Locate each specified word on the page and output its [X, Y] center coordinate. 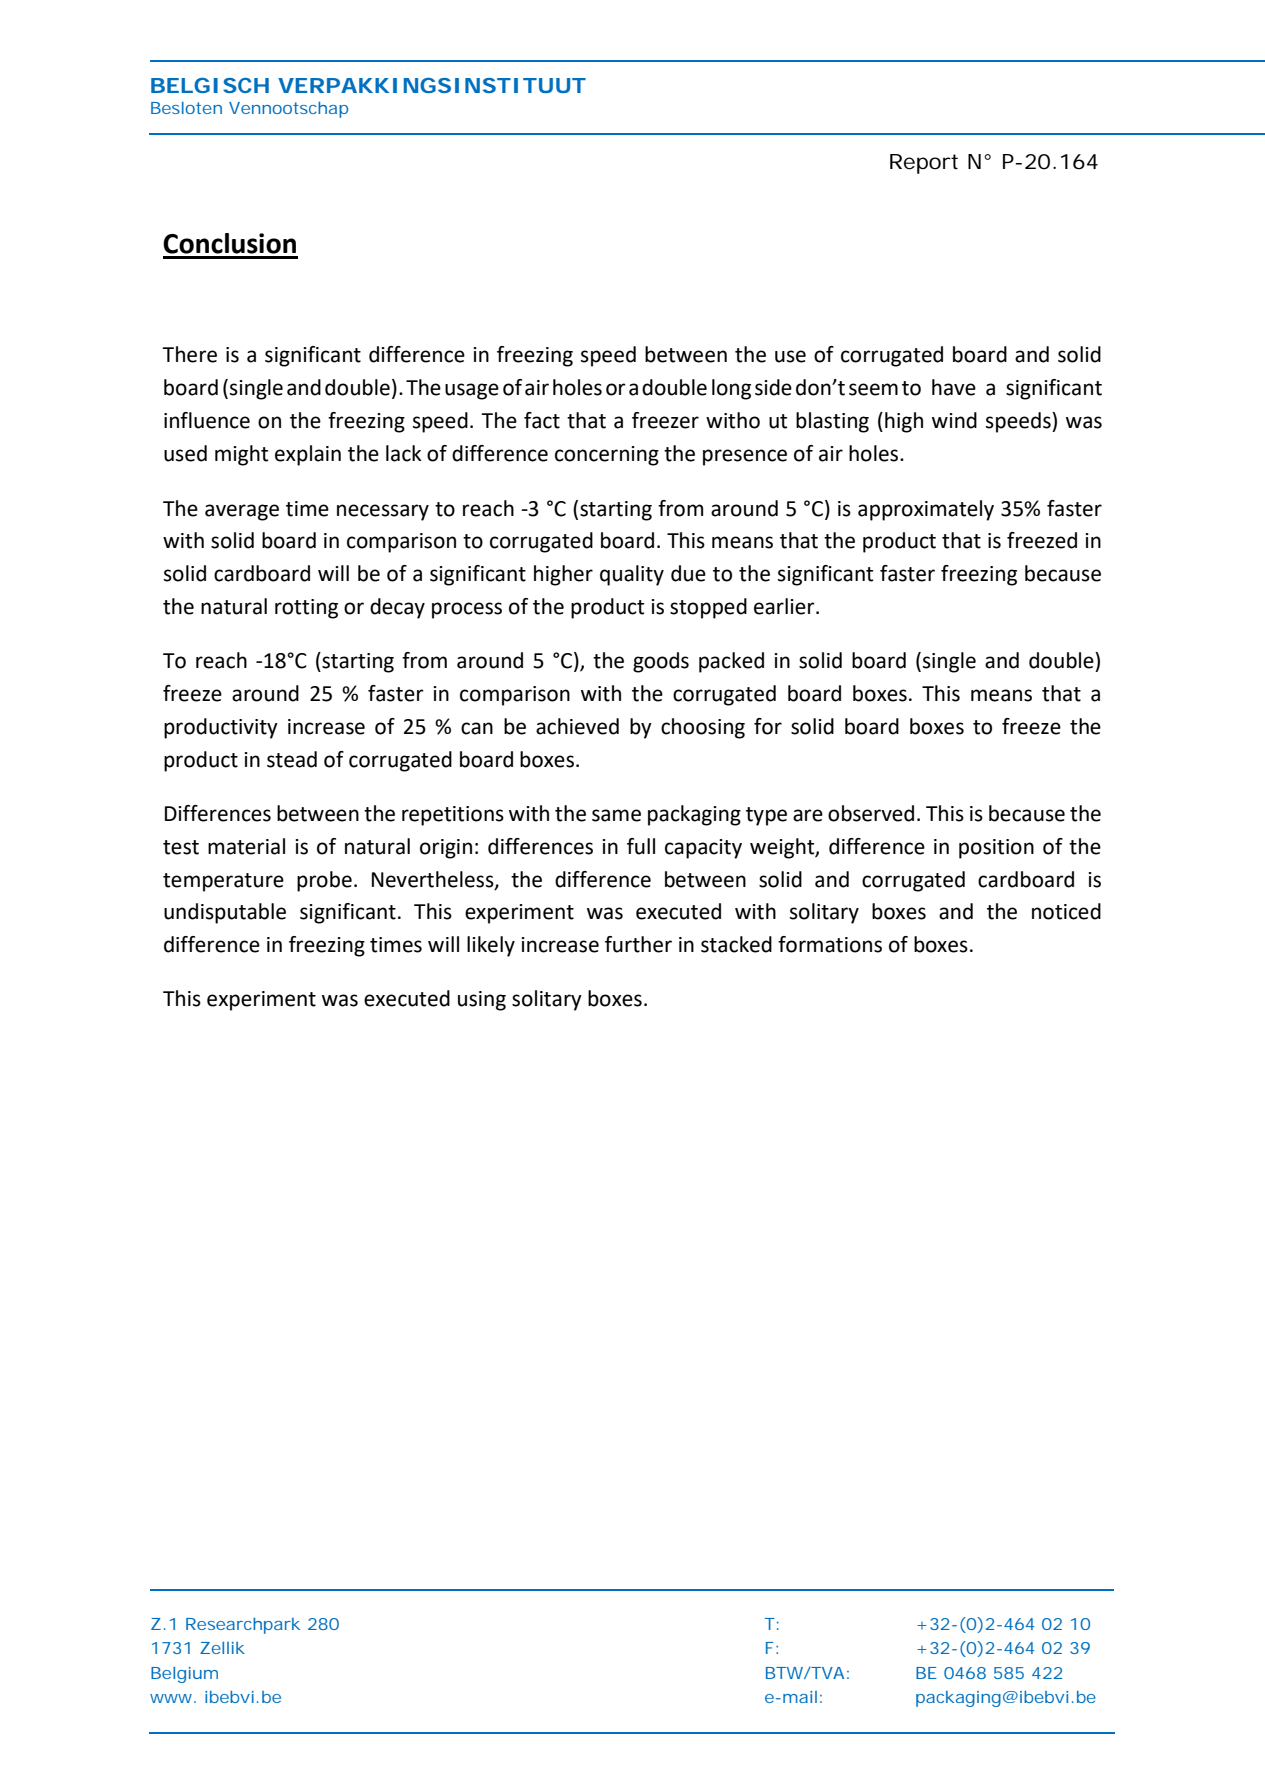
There [189, 354]
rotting [306, 609]
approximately [926, 510]
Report [924, 164]
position [996, 849]
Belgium [184, 1675]
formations [830, 944]
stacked [736, 944]
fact [542, 420]
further [638, 944]
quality [632, 575]
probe [324, 881]
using [482, 1001]
